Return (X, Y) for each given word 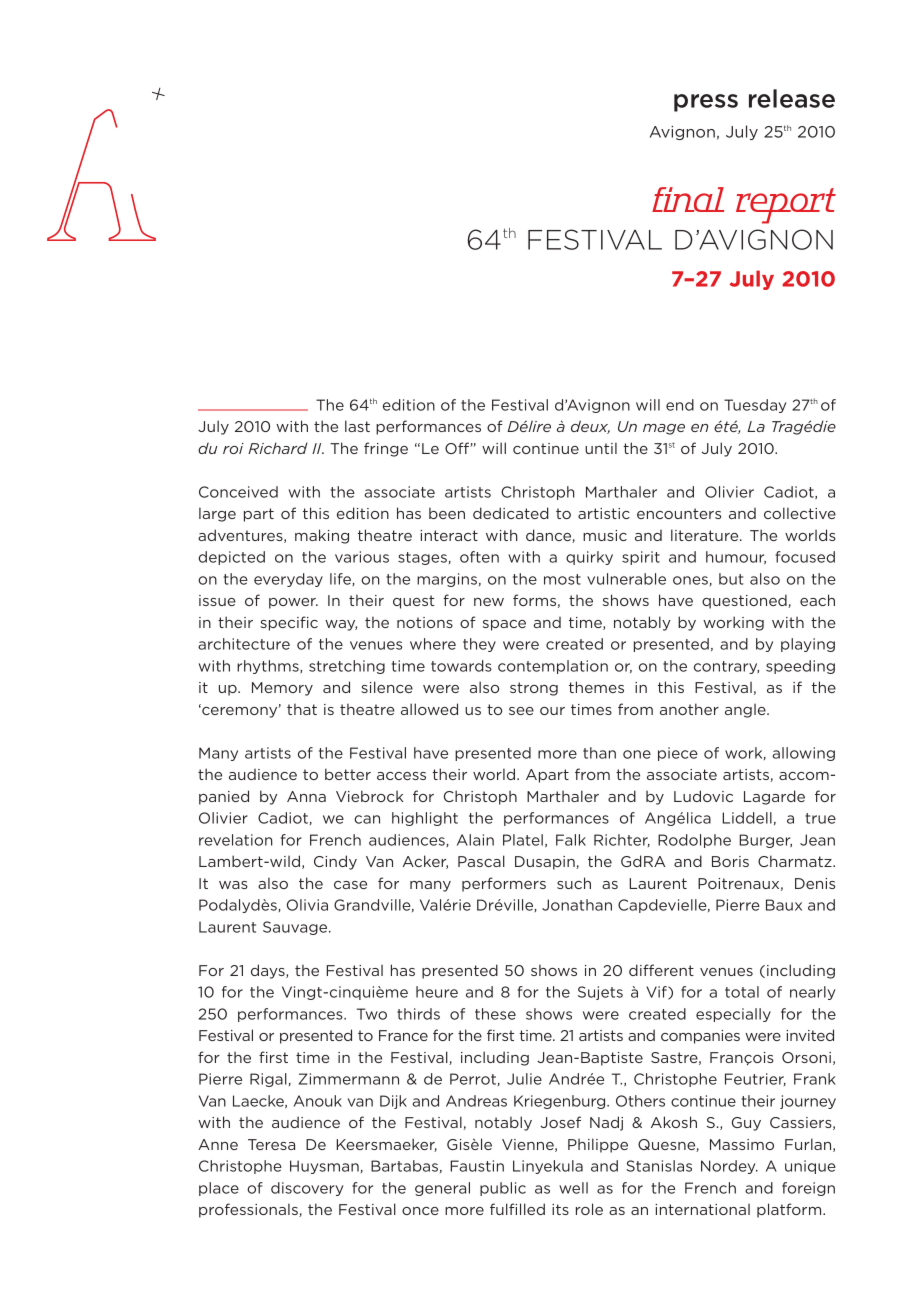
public (503, 1189)
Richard (278, 448)
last (357, 426)
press (706, 103)
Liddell (747, 818)
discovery (307, 1189)
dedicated (511, 513)
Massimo (742, 1144)
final (688, 199)
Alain (475, 840)
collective (800, 513)
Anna (306, 796)
